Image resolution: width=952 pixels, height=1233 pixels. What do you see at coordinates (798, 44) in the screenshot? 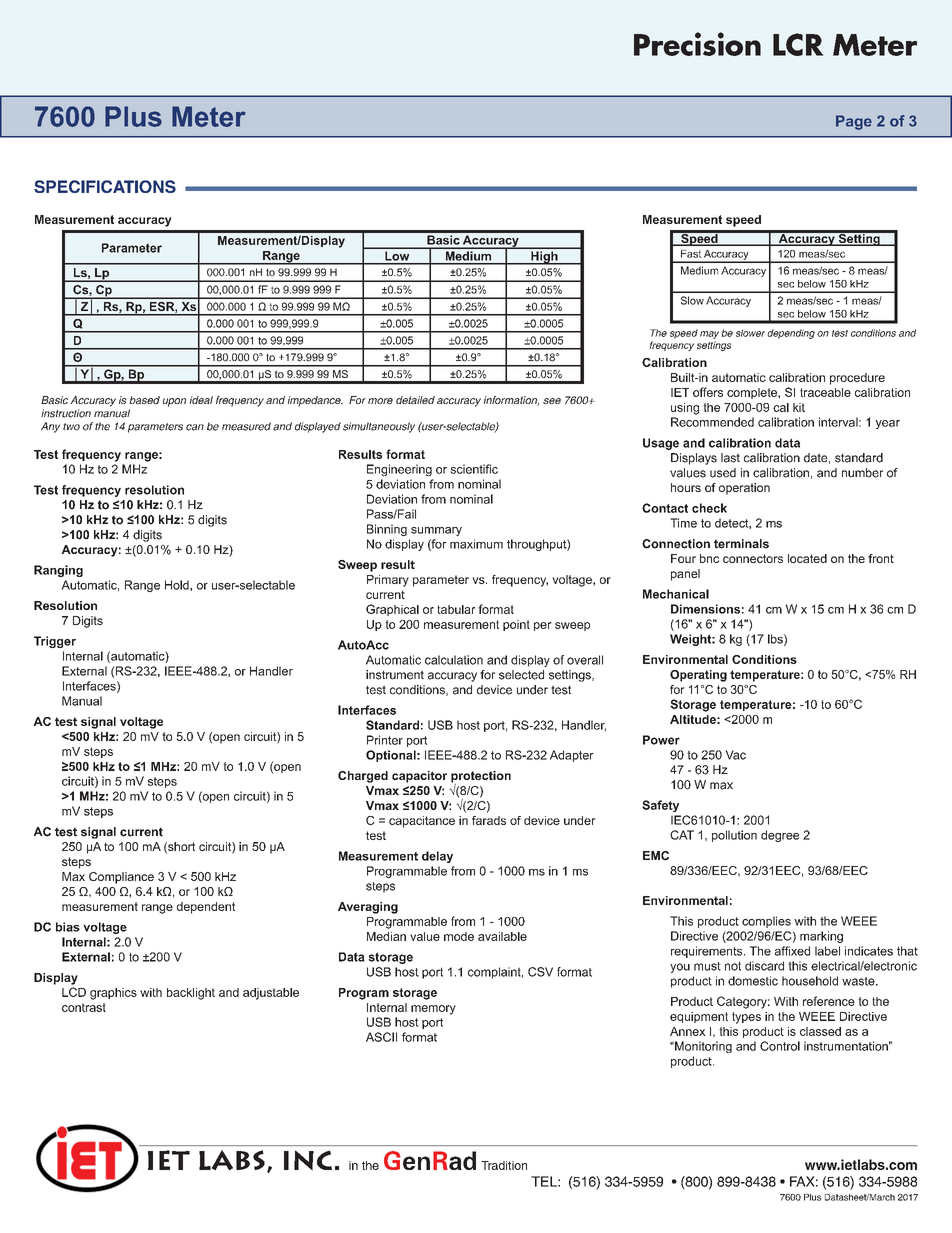
I see `LCR` at bounding box center [798, 44].
